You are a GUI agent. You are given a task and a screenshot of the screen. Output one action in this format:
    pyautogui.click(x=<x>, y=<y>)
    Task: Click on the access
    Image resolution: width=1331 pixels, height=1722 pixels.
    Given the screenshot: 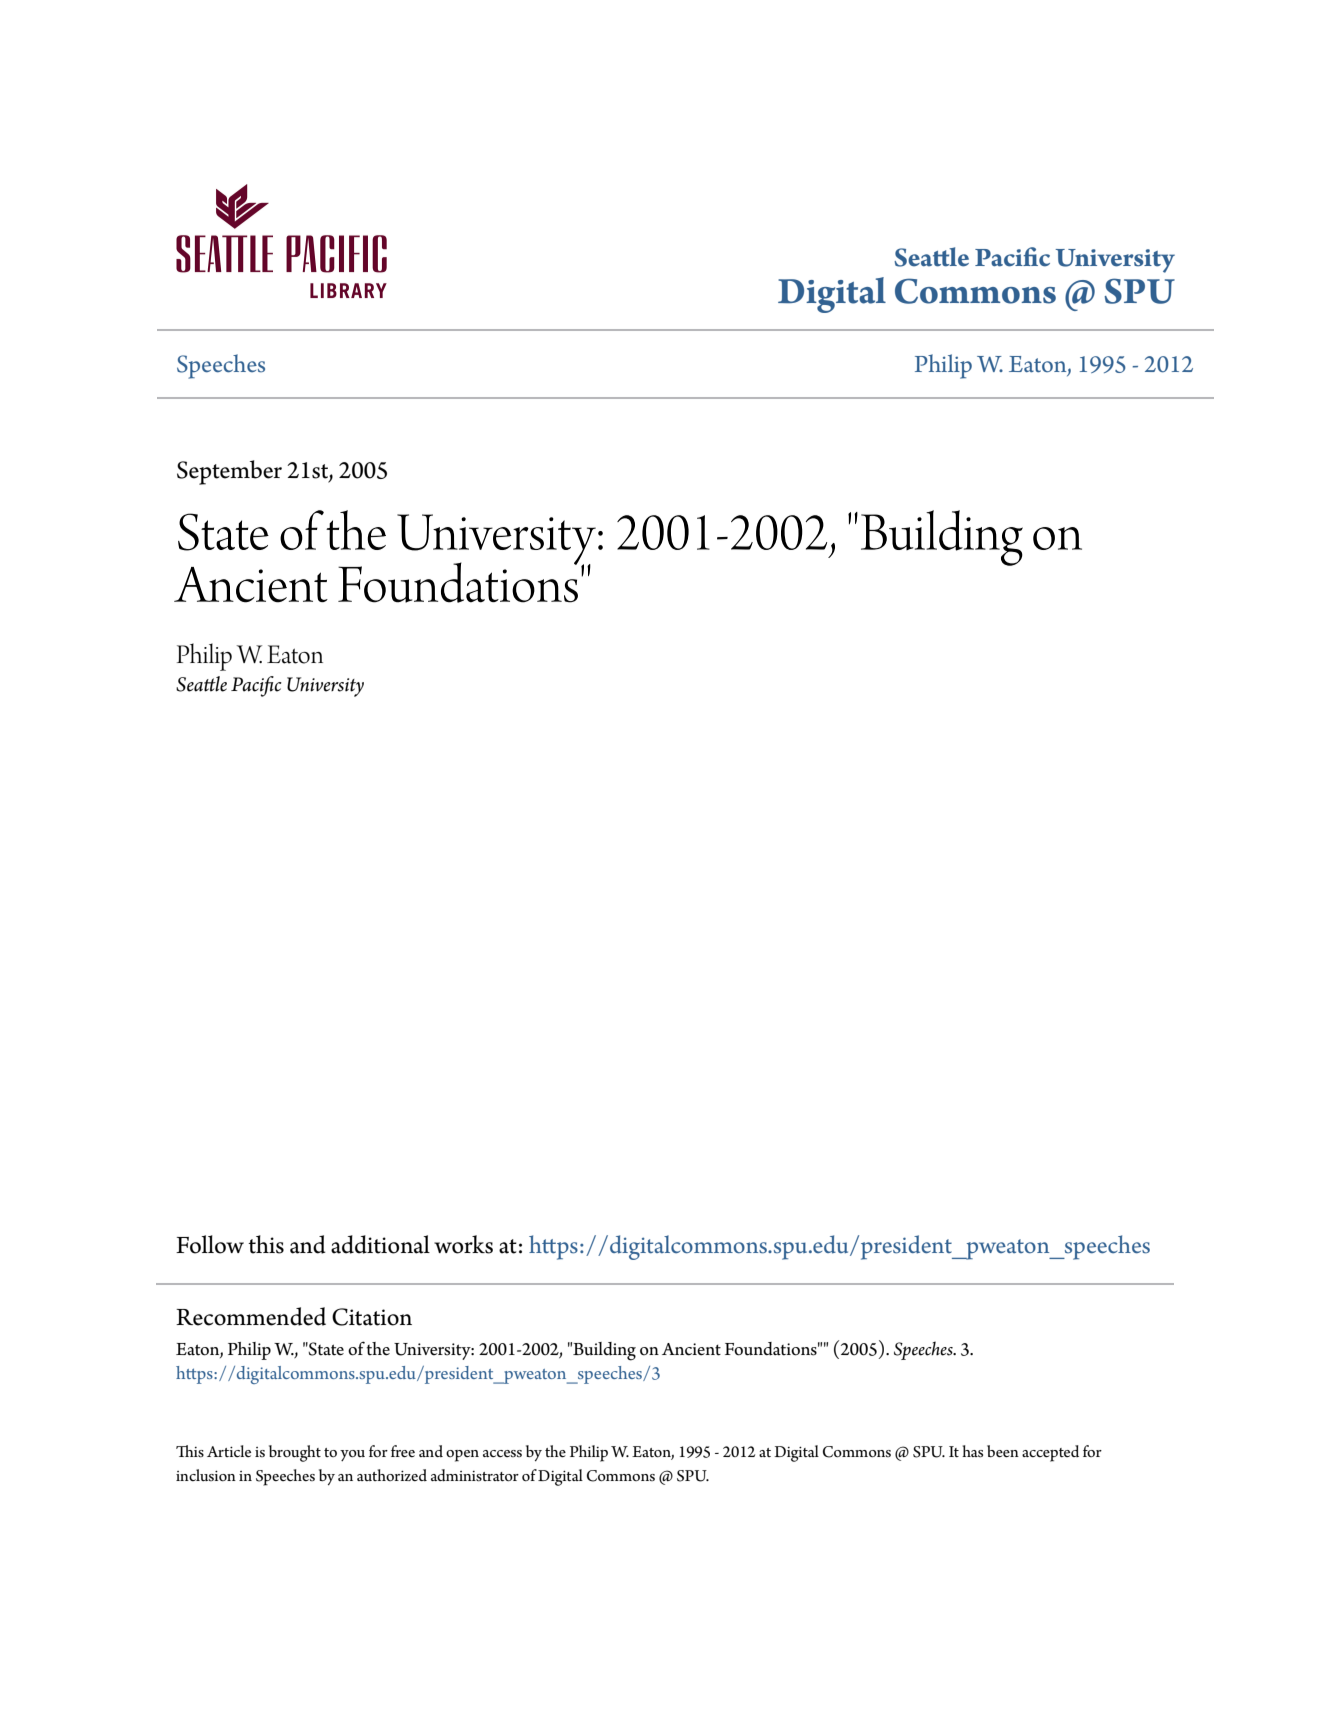 What is the action you would take?
    pyautogui.click(x=502, y=1453)
